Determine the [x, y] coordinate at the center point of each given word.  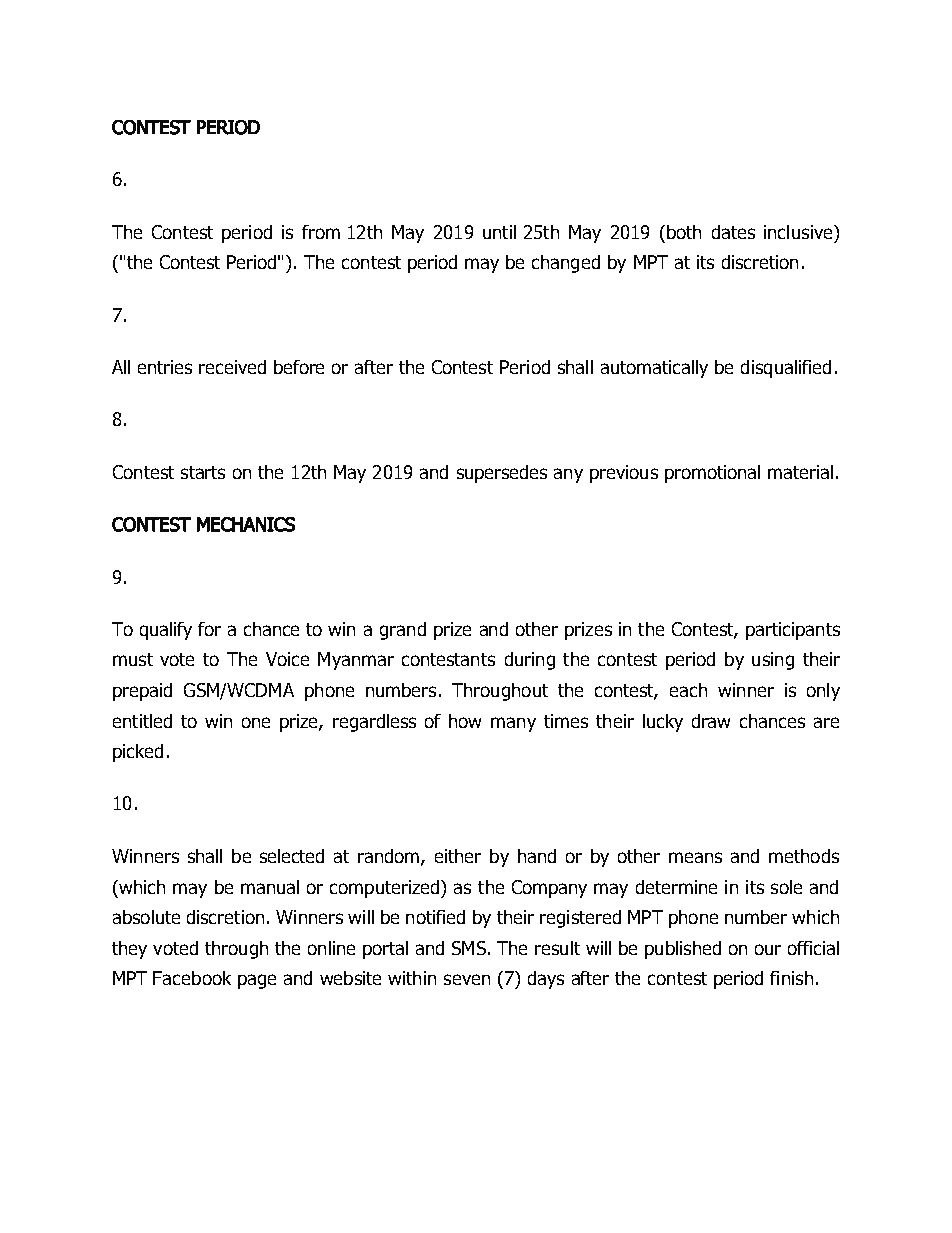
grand [403, 631]
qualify [166, 631]
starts [203, 472]
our [768, 949]
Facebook [192, 978]
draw [711, 721]
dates [733, 232]
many [513, 724]
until [499, 232]
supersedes [502, 474]
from [321, 232]
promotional [712, 474]
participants [793, 631]
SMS [469, 948]
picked [138, 753]
